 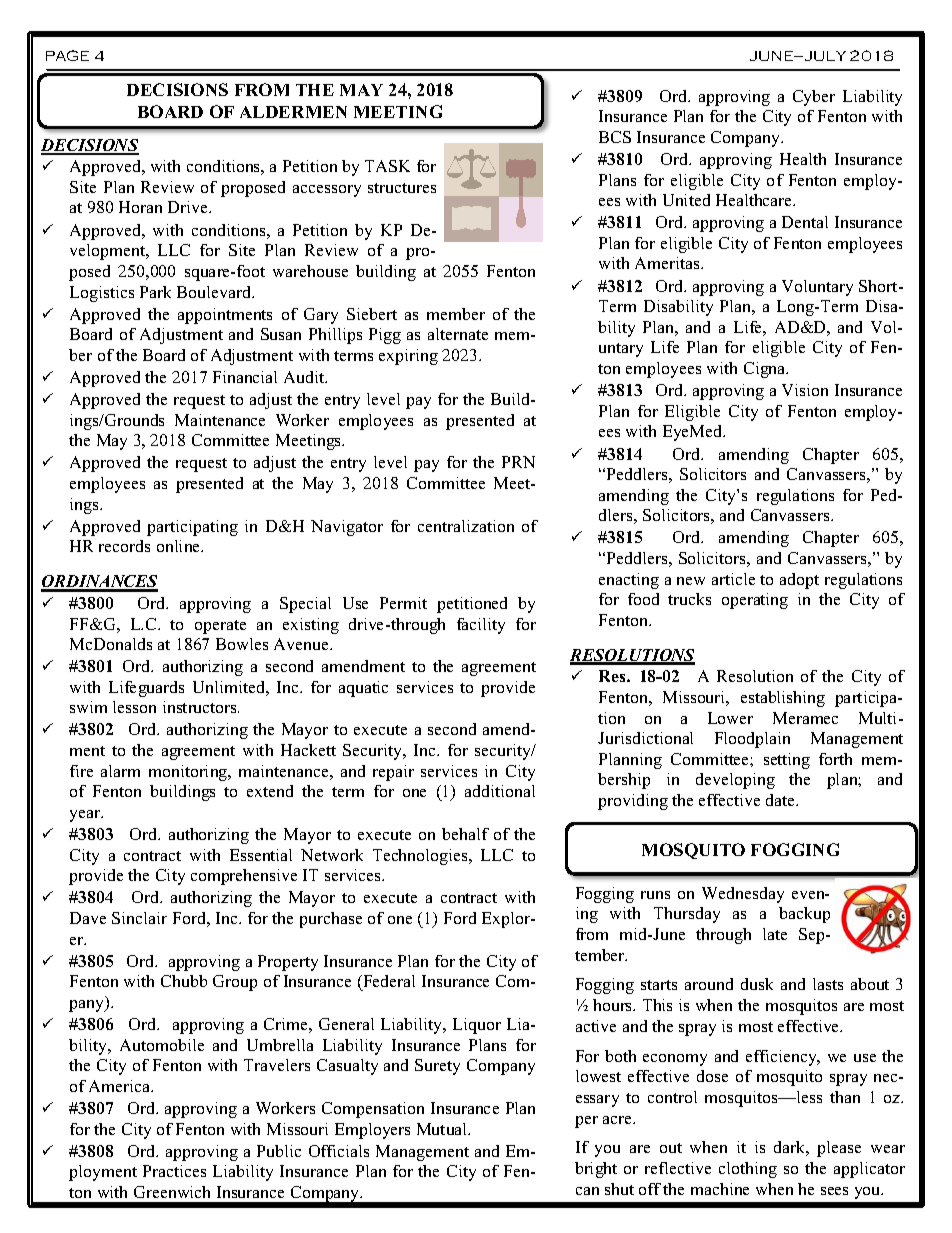 I want to click on Financial, so click(x=245, y=377).
